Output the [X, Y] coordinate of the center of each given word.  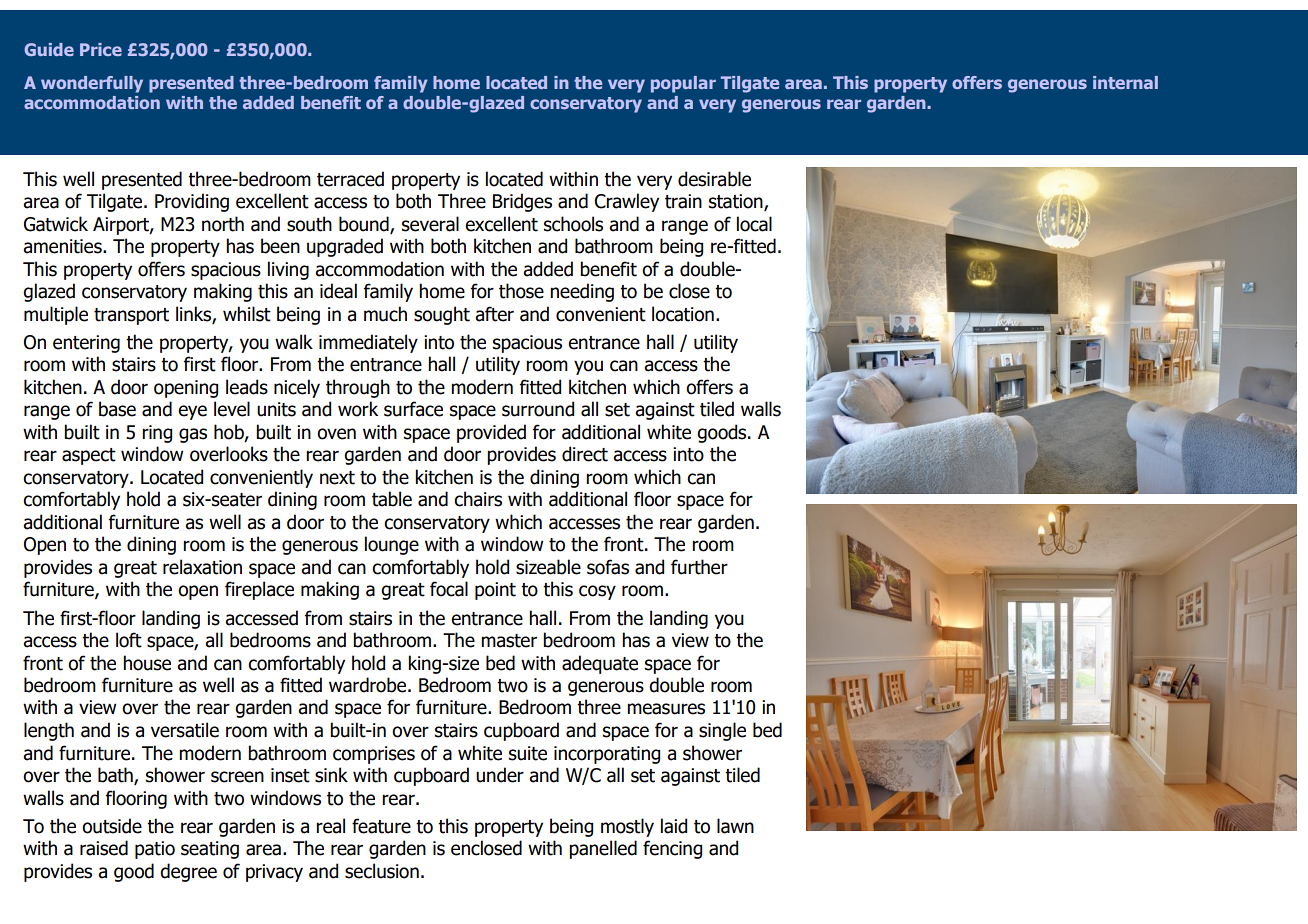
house [147, 663]
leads [247, 387]
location [683, 314]
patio [155, 850]
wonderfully [92, 84]
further [699, 567]
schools [573, 224]
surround [538, 409]
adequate [600, 664]
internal [1125, 82]
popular [683, 84]
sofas [608, 567]
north [223, 224]
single [722, 731]
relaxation [202, 567]
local [754, 224]
